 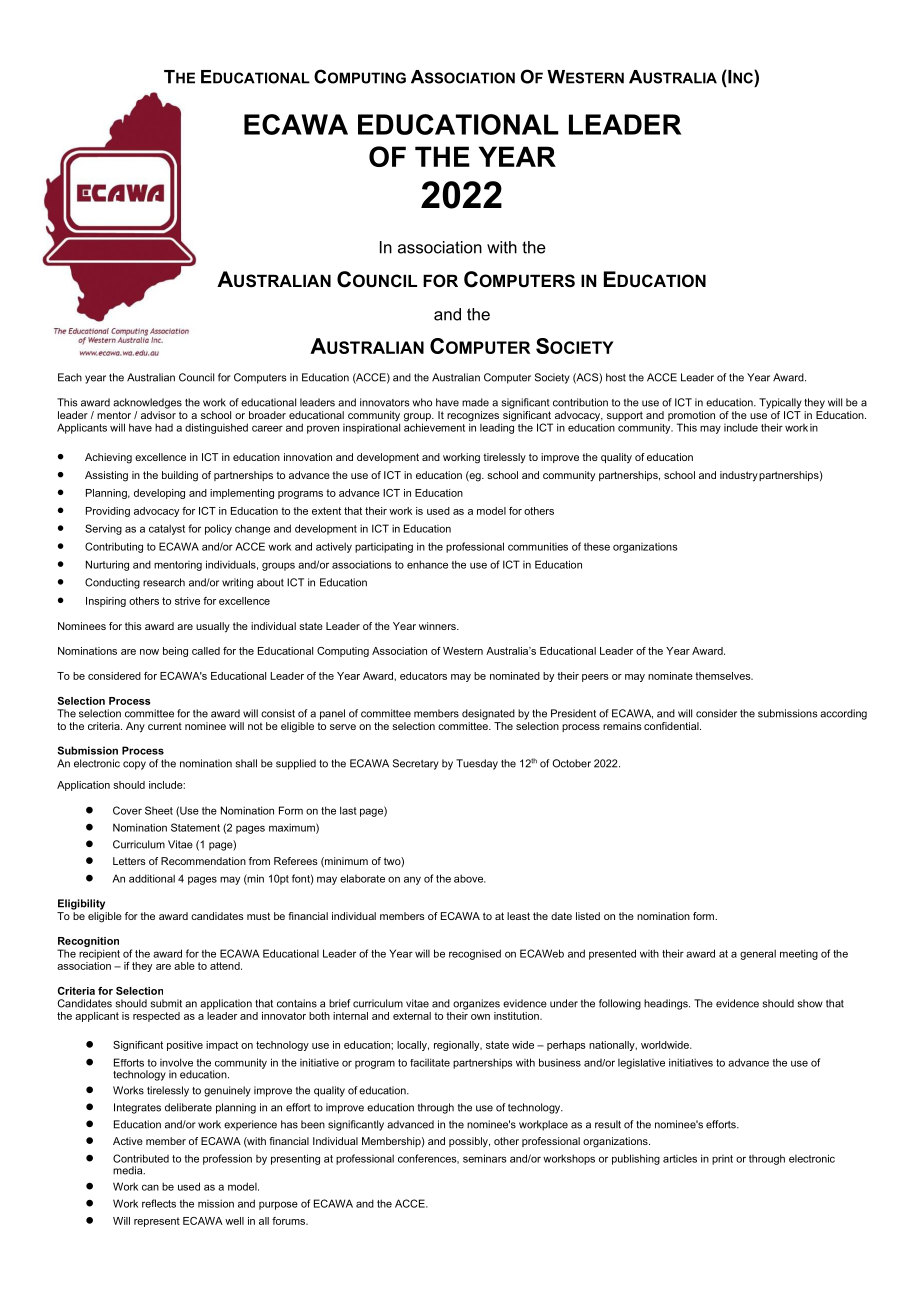 I want to click on reflects, so click(x=159, y=1203).
